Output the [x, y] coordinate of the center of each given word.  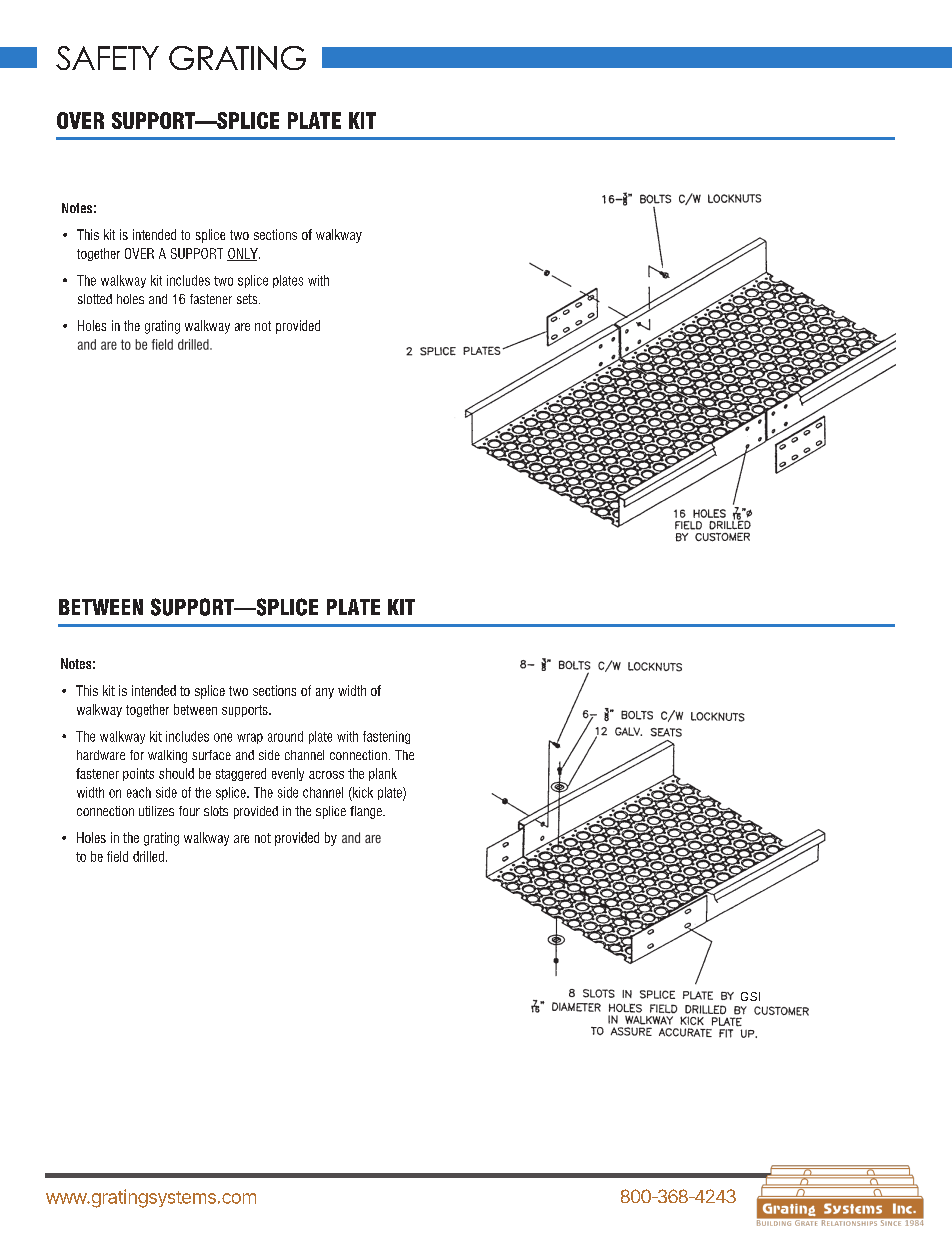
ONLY [243, 254]
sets [248, 299]
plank [383, 774]
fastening [386, 737]
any [325, 693]
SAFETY [107, 58]
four [189, 811]
